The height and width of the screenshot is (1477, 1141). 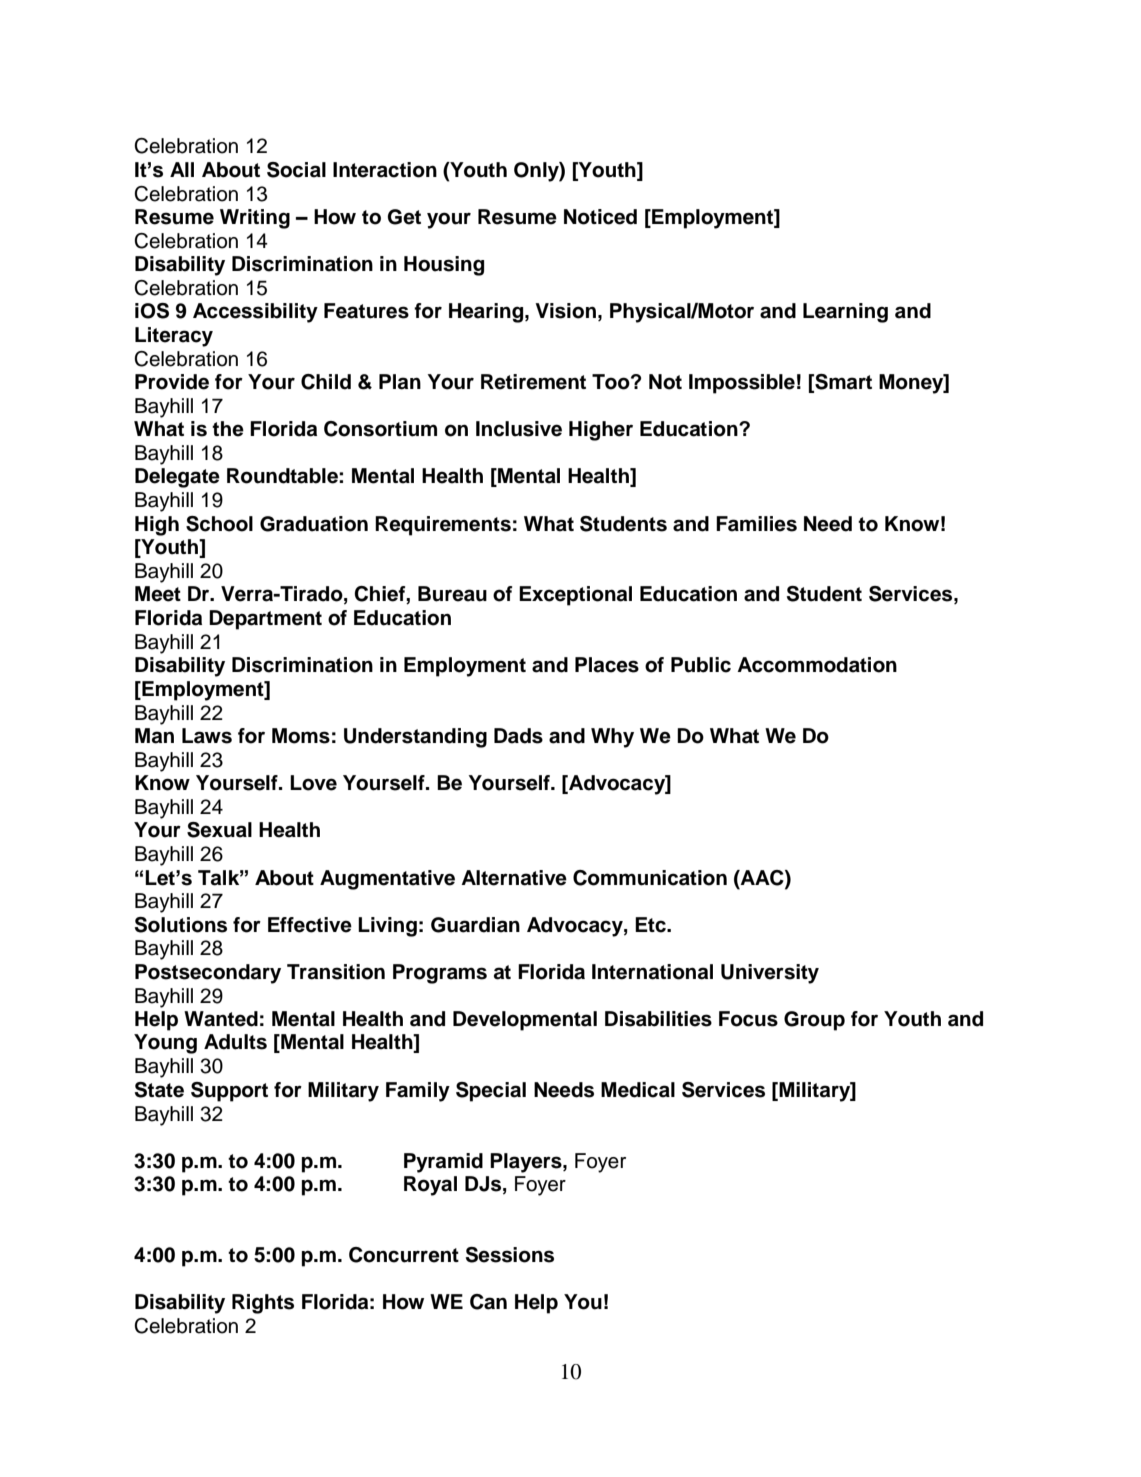 I want to click on AAC, so click(x=762, y=878).
